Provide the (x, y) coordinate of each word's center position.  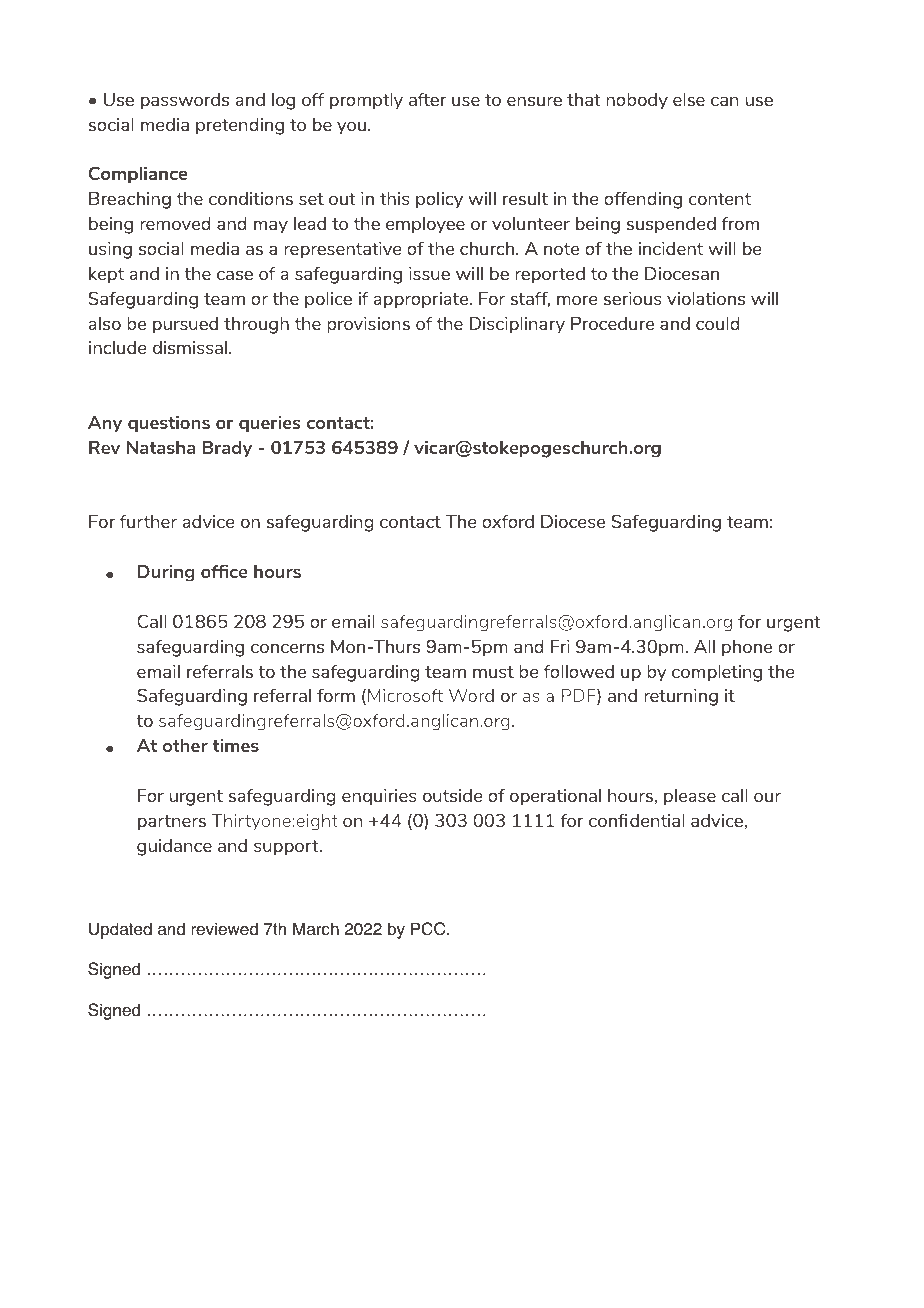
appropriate (422, 300)
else (689, 99)
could (718, 323)
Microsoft (405, 695)
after (427, 99)
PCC (429, 929)
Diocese (573, 521)
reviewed (224, 929)
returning (681, 697)
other (185, 745)
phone (747, 648)
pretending (240, 126)
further (148, 521)
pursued (185, 325)
